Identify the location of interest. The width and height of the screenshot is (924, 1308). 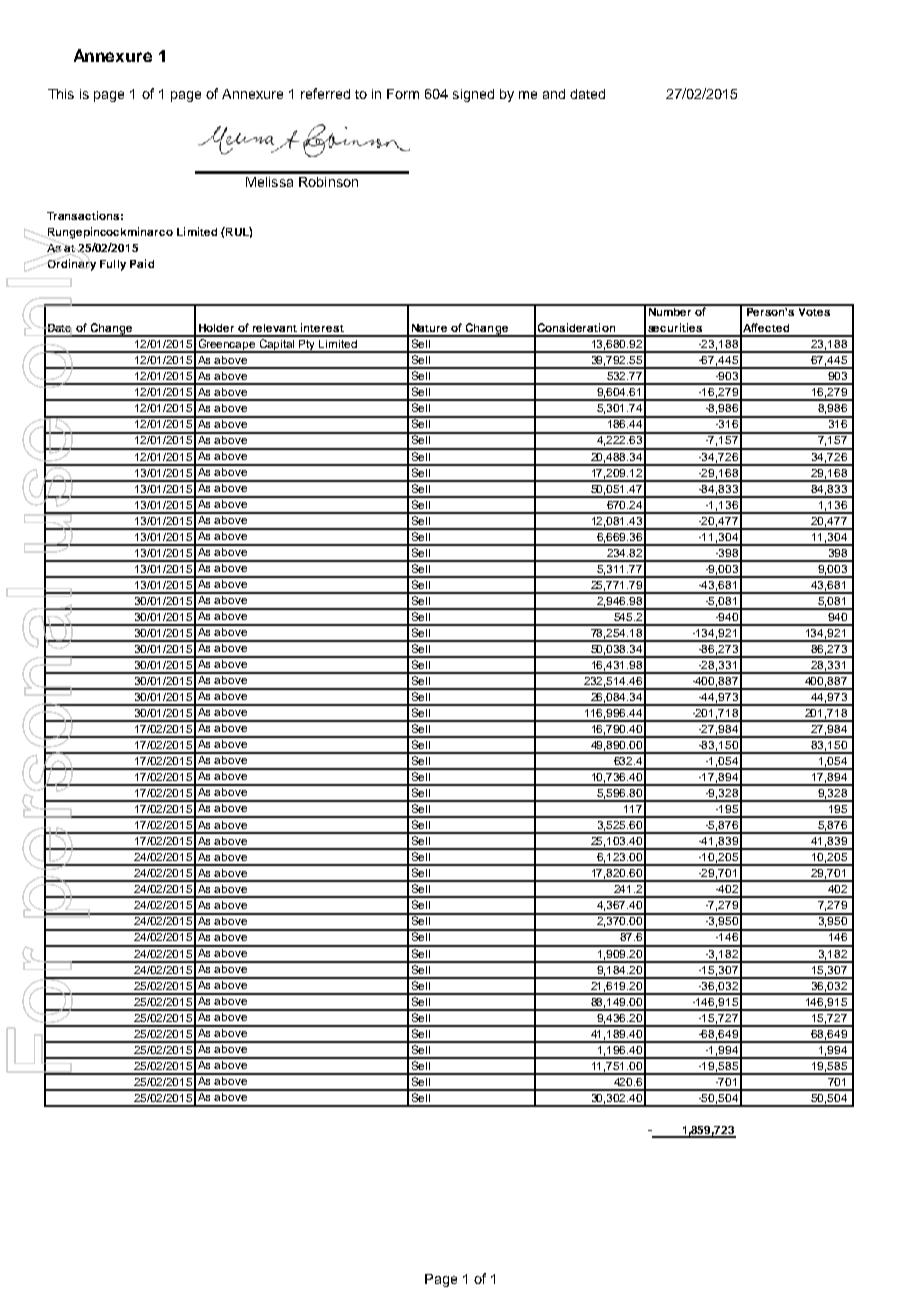
(322, 327).
